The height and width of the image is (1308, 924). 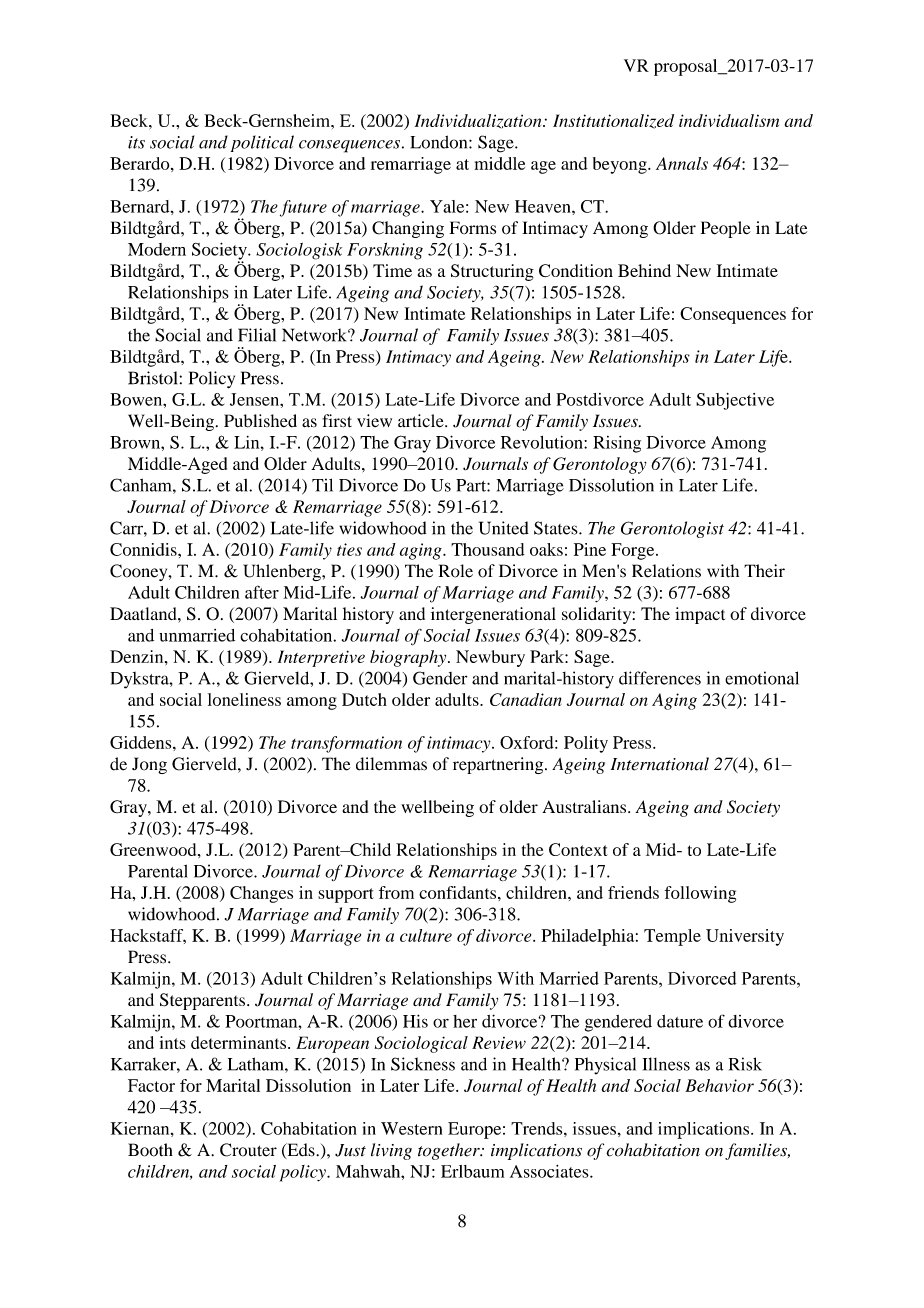 What do you see at coordinates (682, 163) in the image?
I see `Annals` at bounding box center [682, 163].
